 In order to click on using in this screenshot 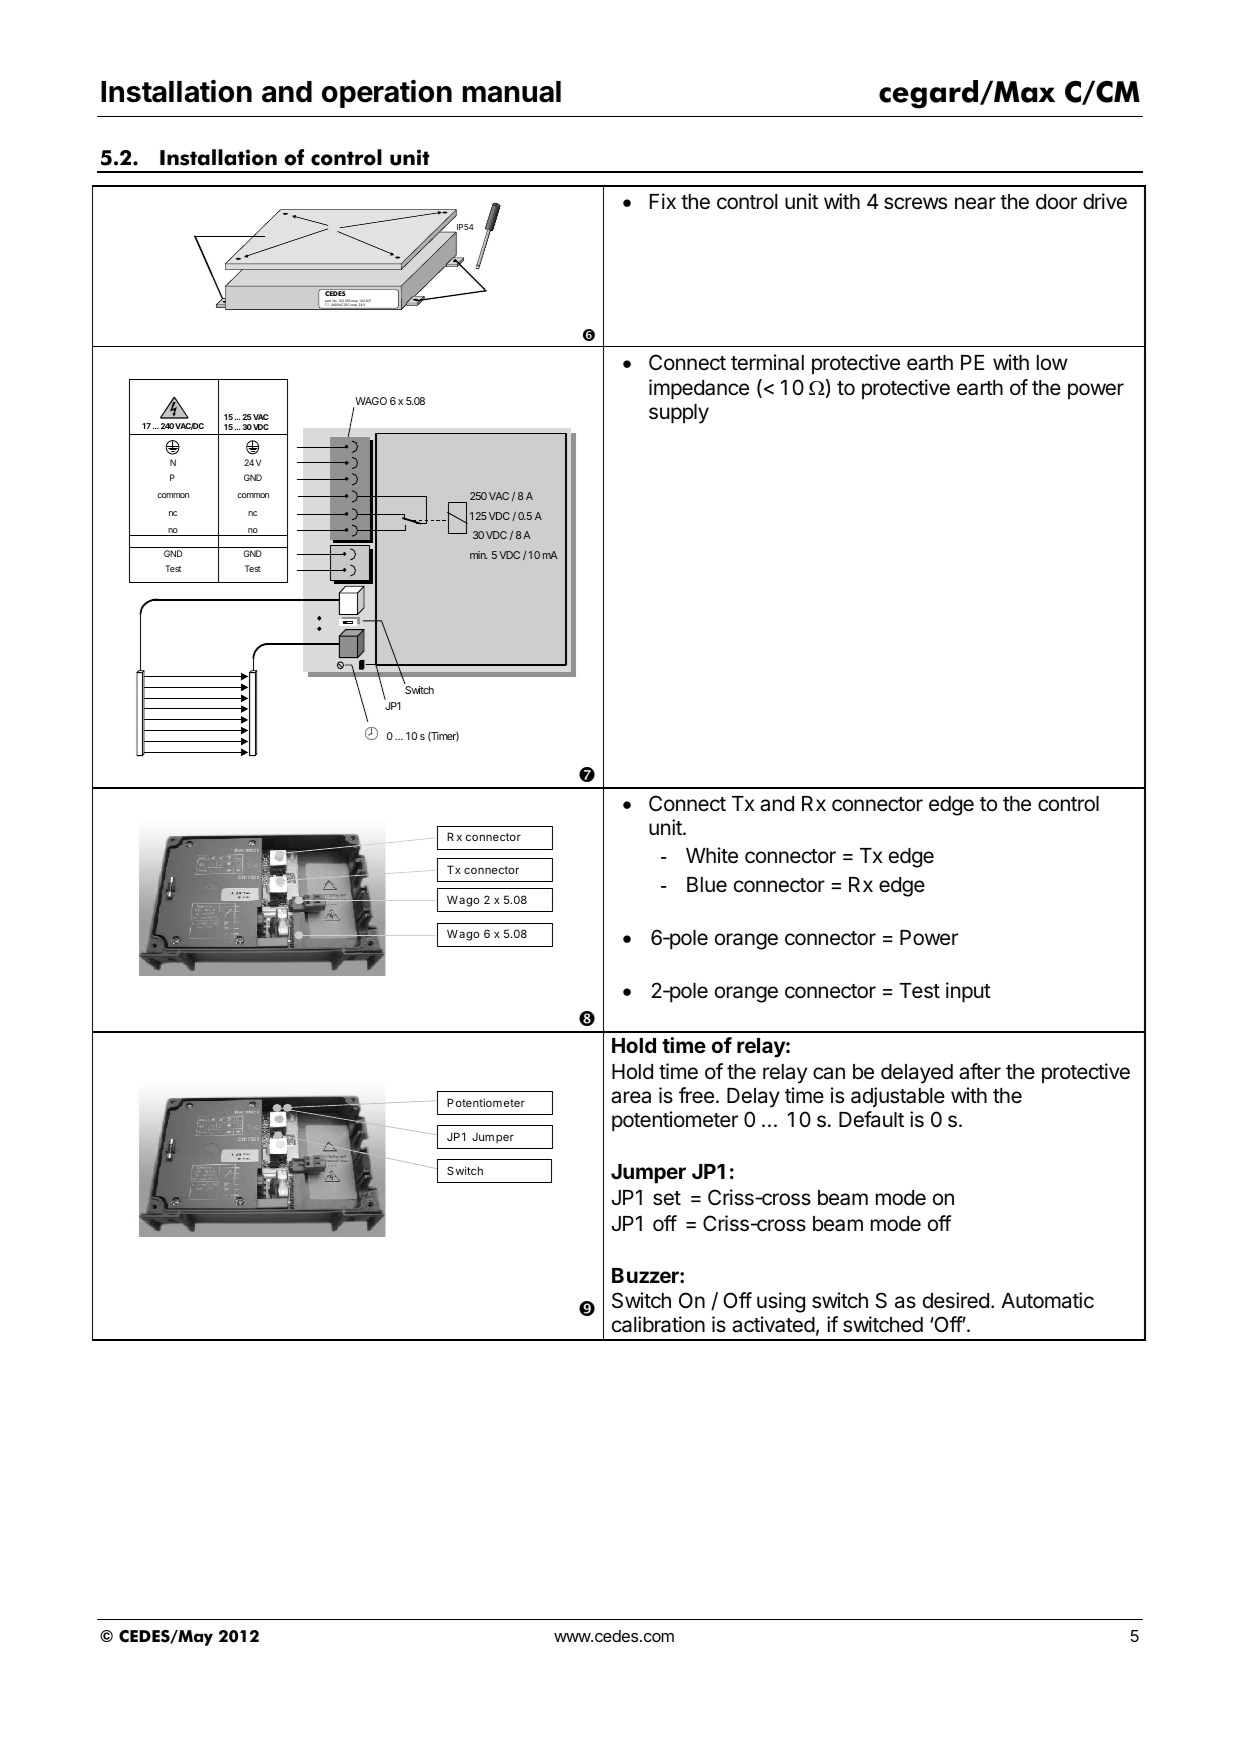, I will do `click(781, 1302)`.
